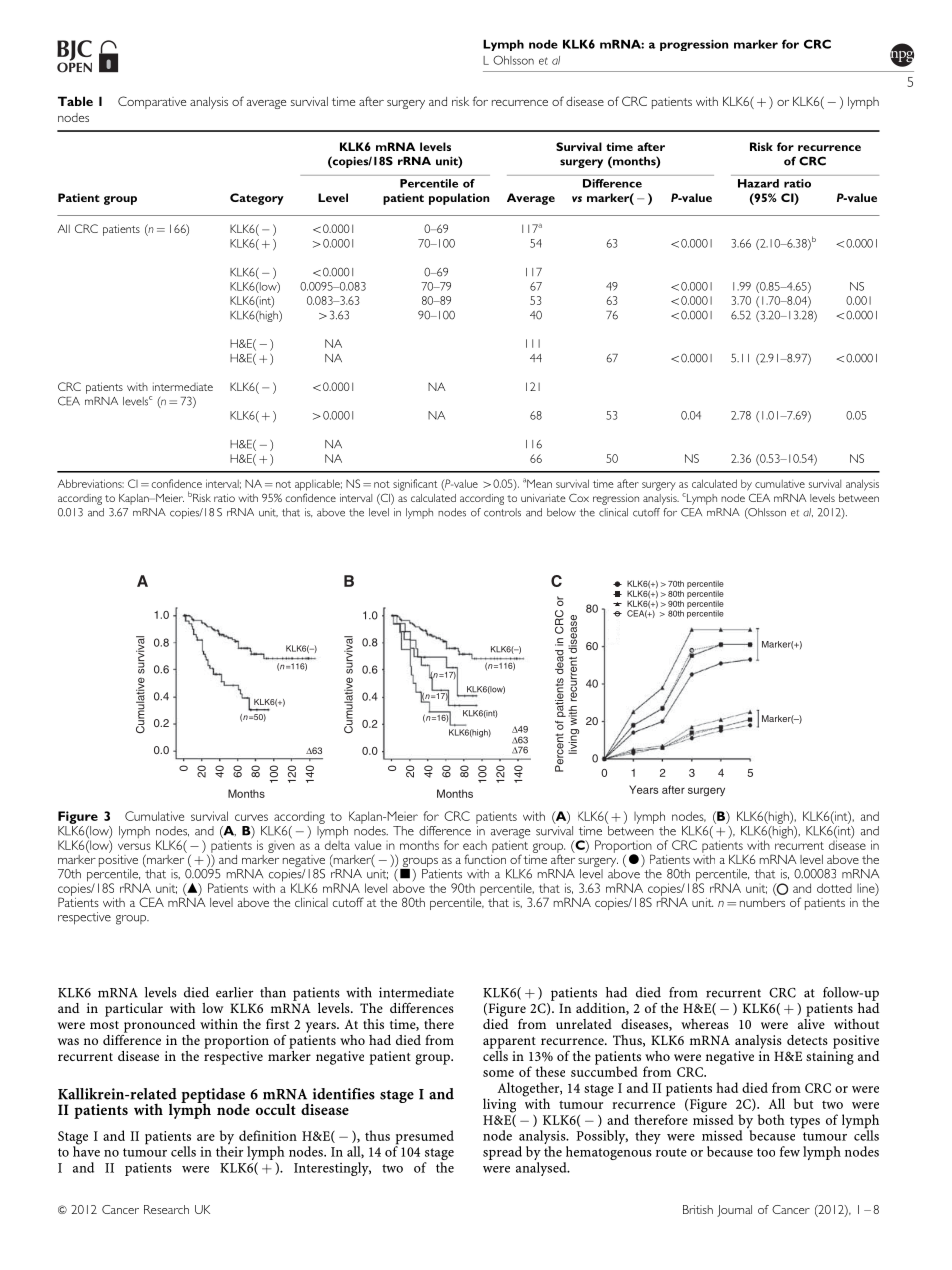 This document has width=952, height=1270. What do you see at coordinates (415, 485) in the document?
I see `significant` at bounding box center [415, 485].
